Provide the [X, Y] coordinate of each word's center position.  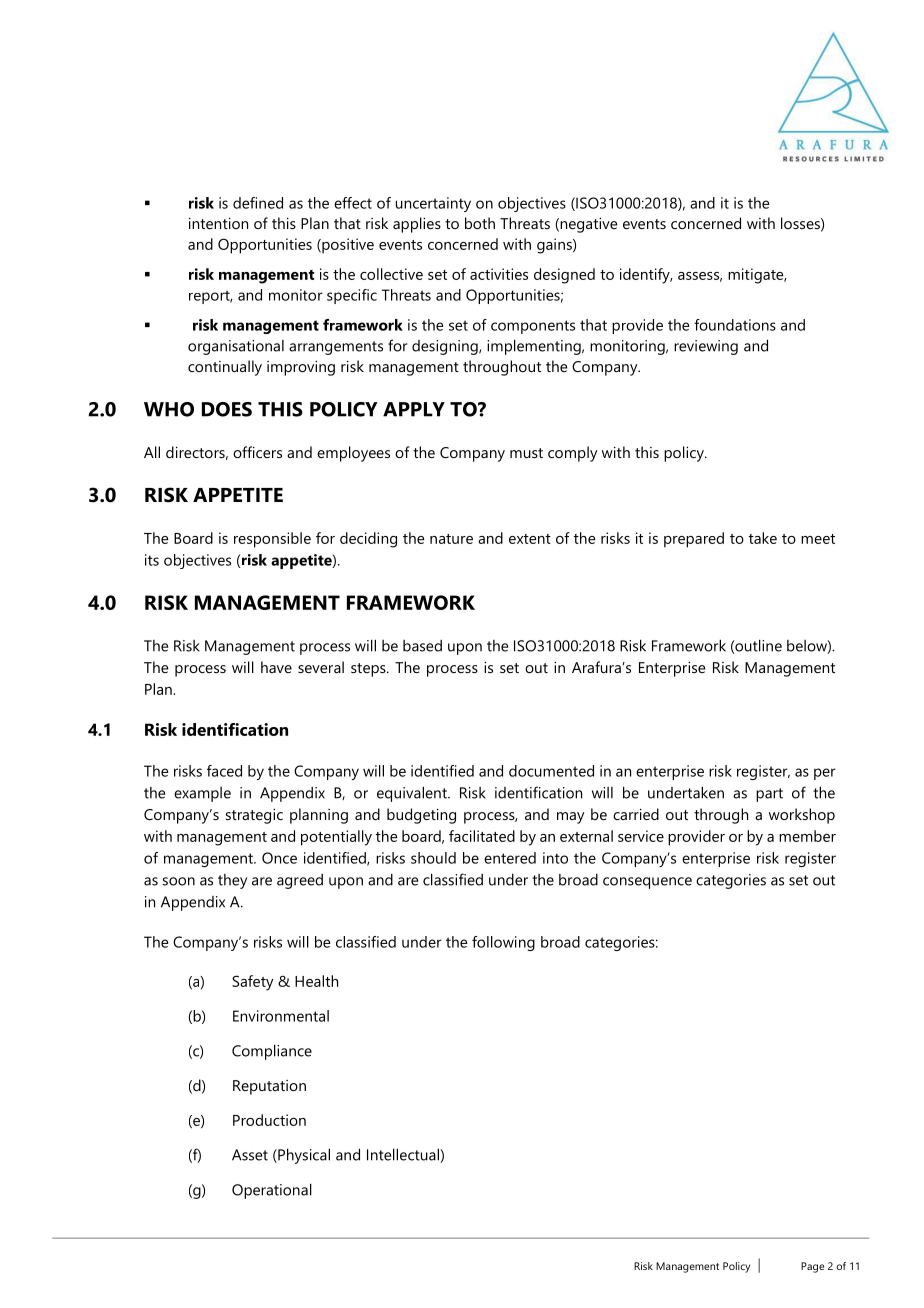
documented [551, 771]
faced [224, 771]
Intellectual [404, 1155]
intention [218, 223]
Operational [272, 1191]
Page [812, 1267]
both [480, 223]
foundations [735, 325]
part [769, 795]
